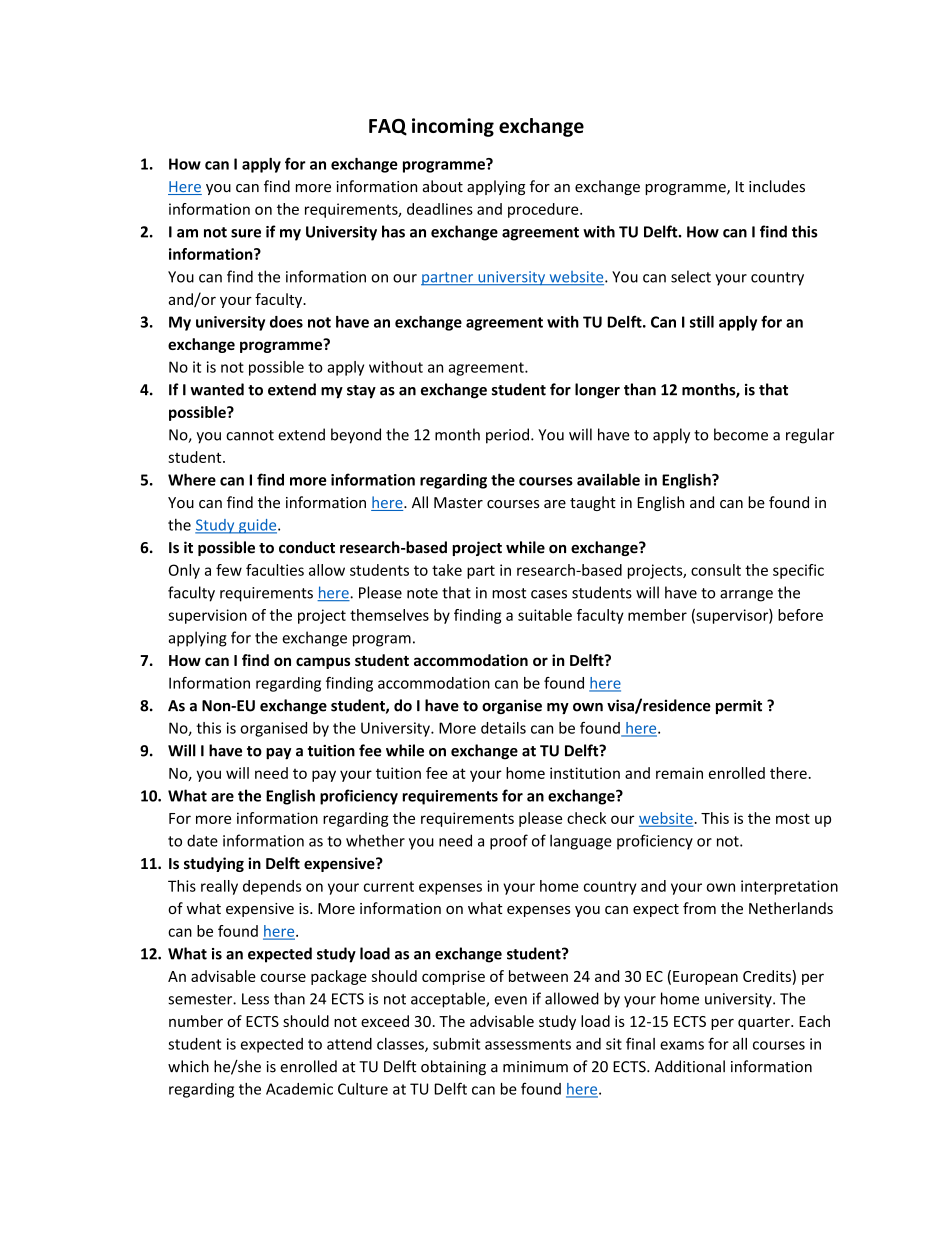  I want to click on incoming, so click(453, 127).
